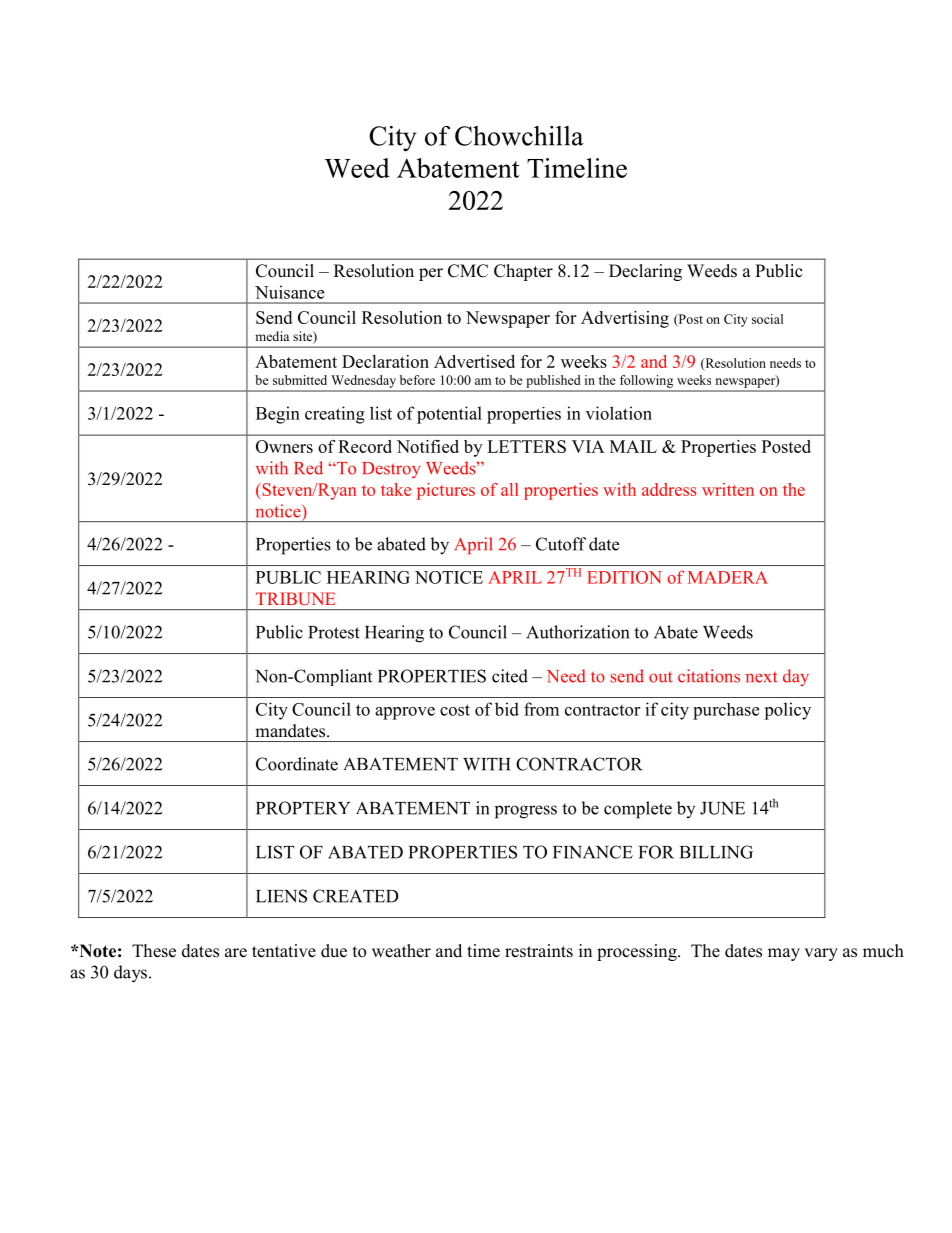 The height and width of the screenshot is (1233, 952). I want to click on next, so click(761, 677).
